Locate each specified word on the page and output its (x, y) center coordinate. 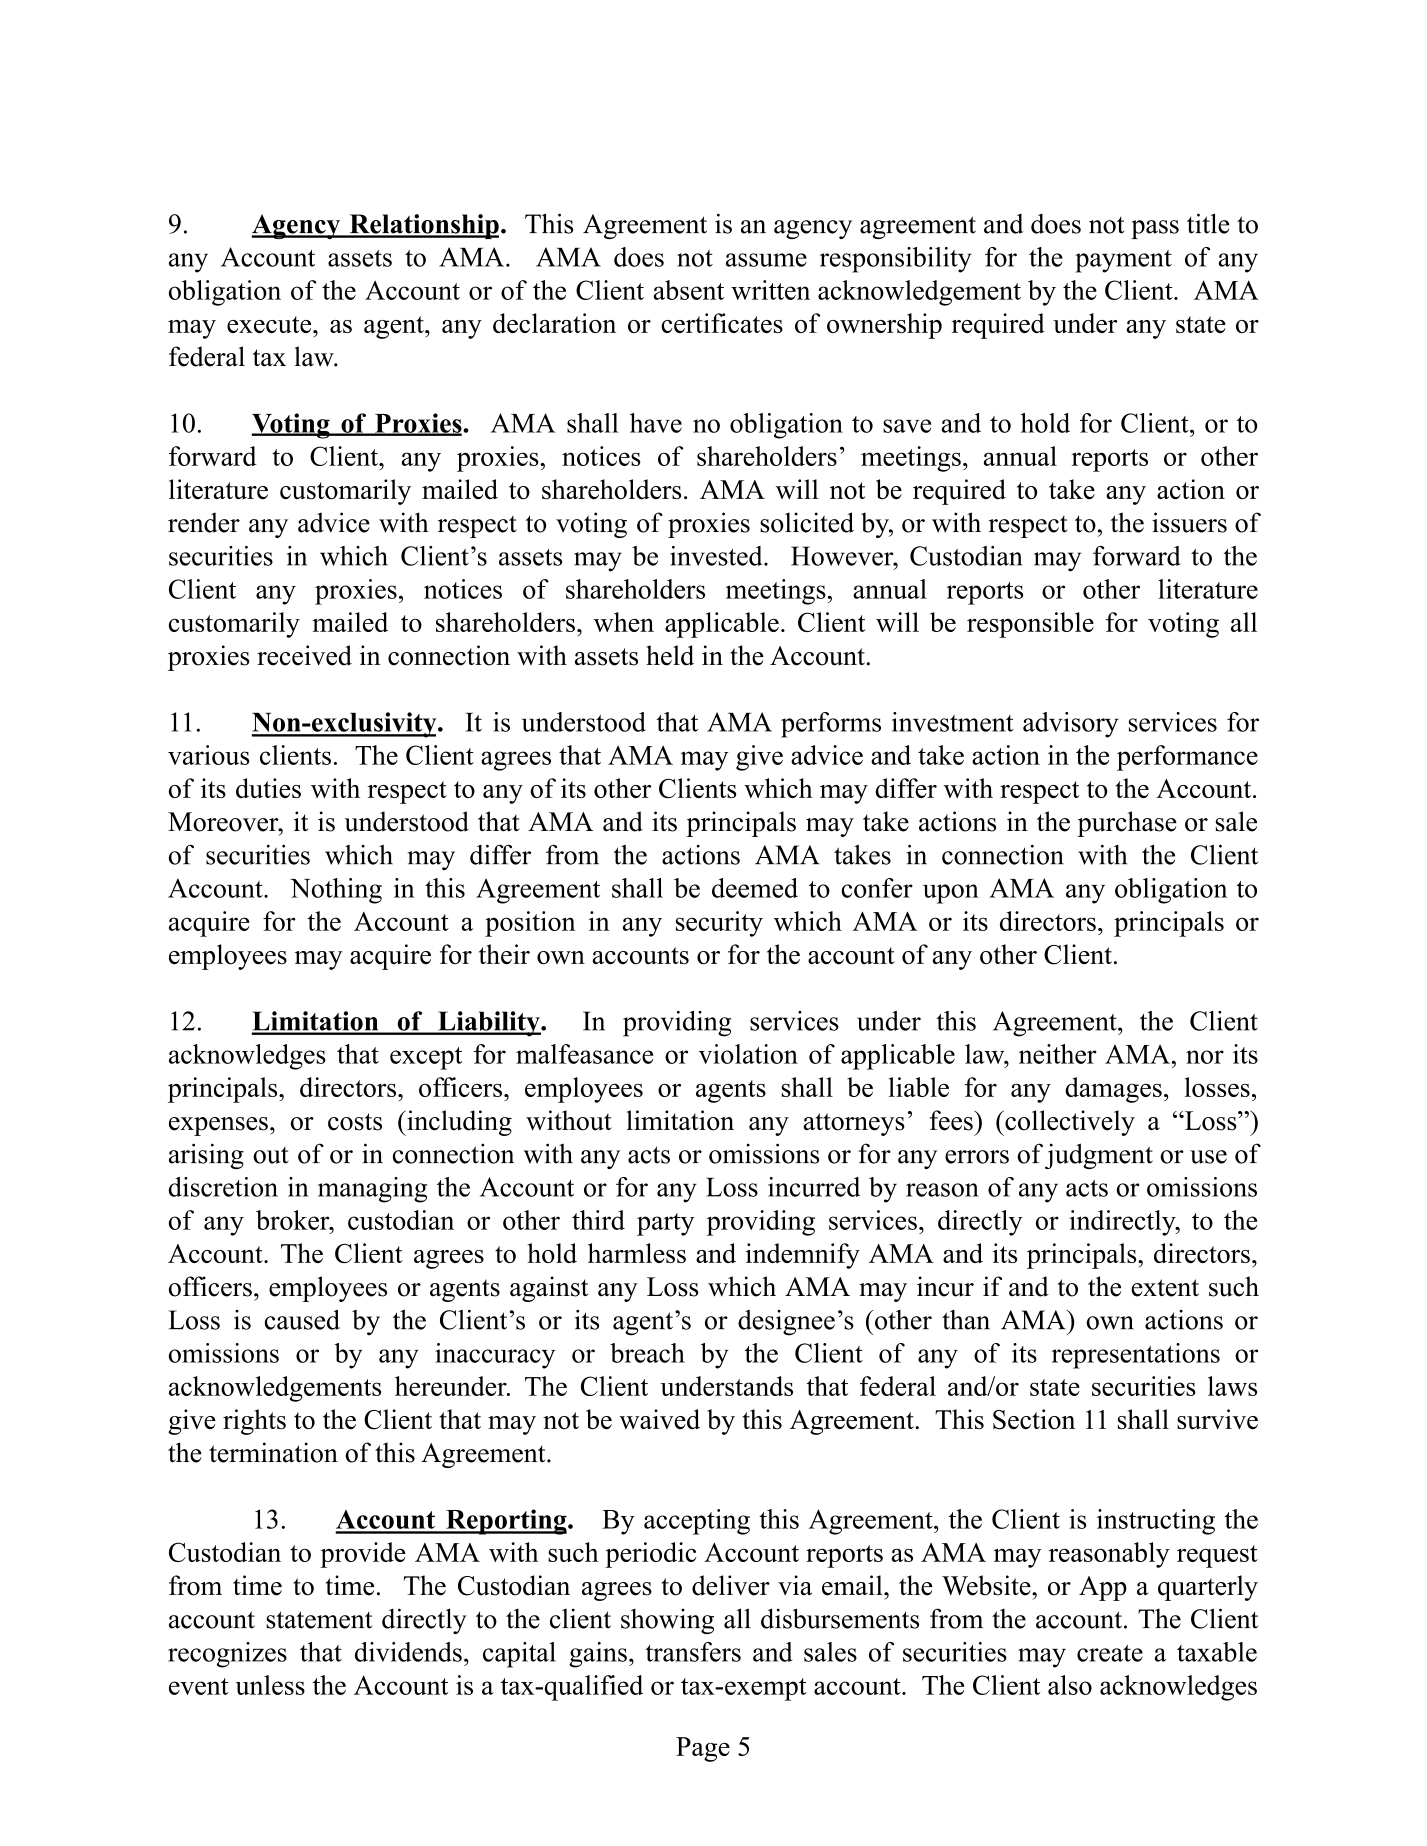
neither (1058, 1054)
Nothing (336, 891)
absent (688, 290)
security (719, 924)
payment (1123, 261)
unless (270, 1685)
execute (270, 324)
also (1070, 1685)
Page (703, 1749)
